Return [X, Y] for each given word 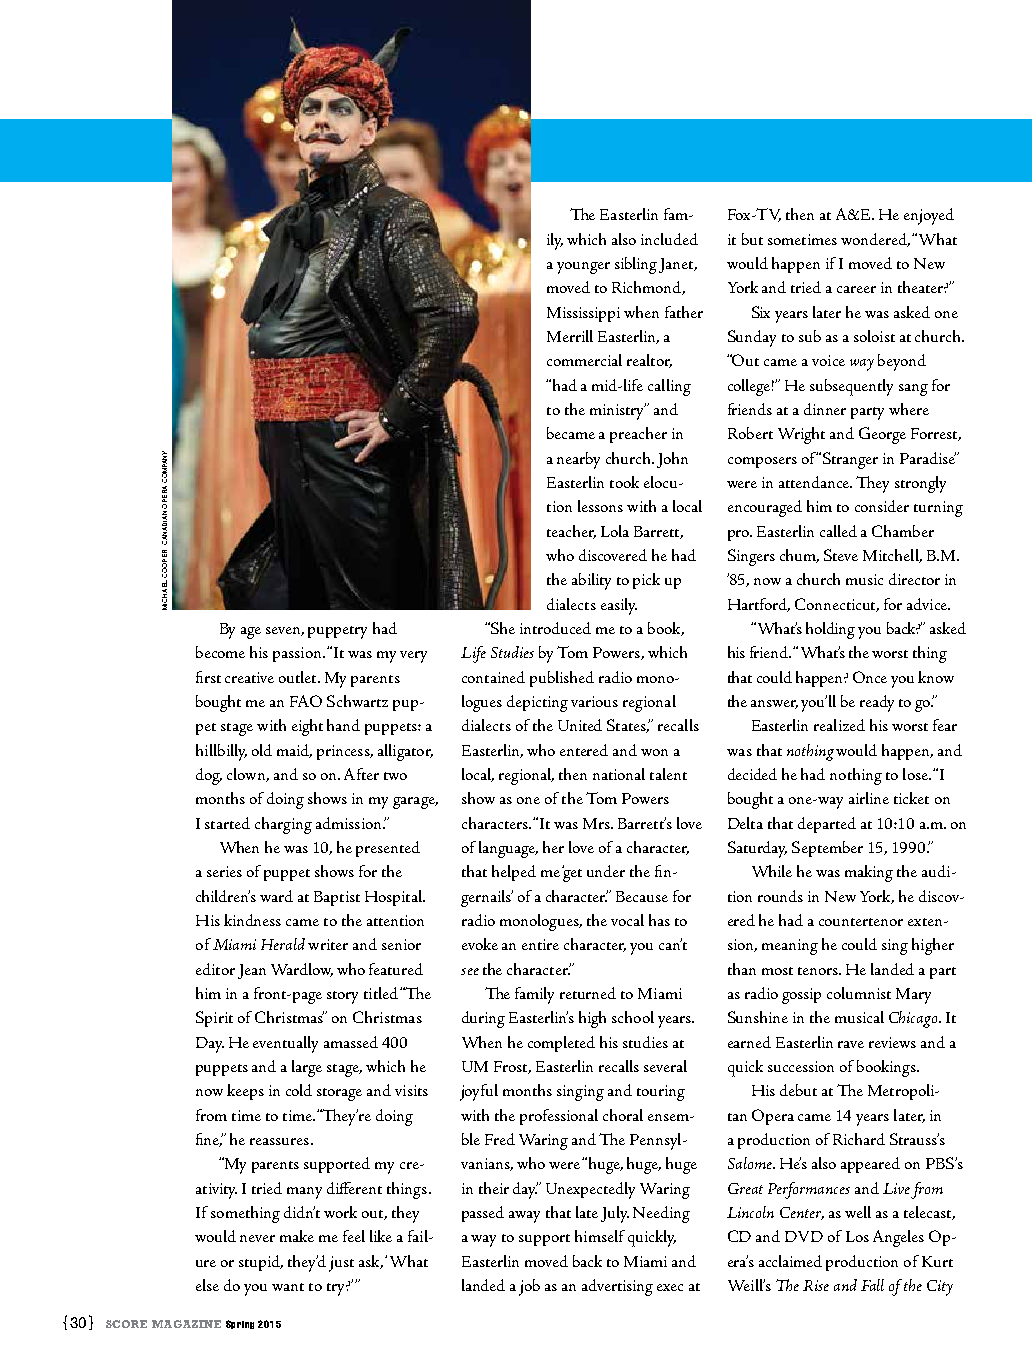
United [580, 725]
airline [869, 798]
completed [561, 1044]
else [207, 1285]
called [838, 531]
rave [851, 1044]
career [856, 289]
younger [583, 268]
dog [209, 776]
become [220, 652]
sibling [636, 265]
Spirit [214, 1019]
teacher [571, 532]
